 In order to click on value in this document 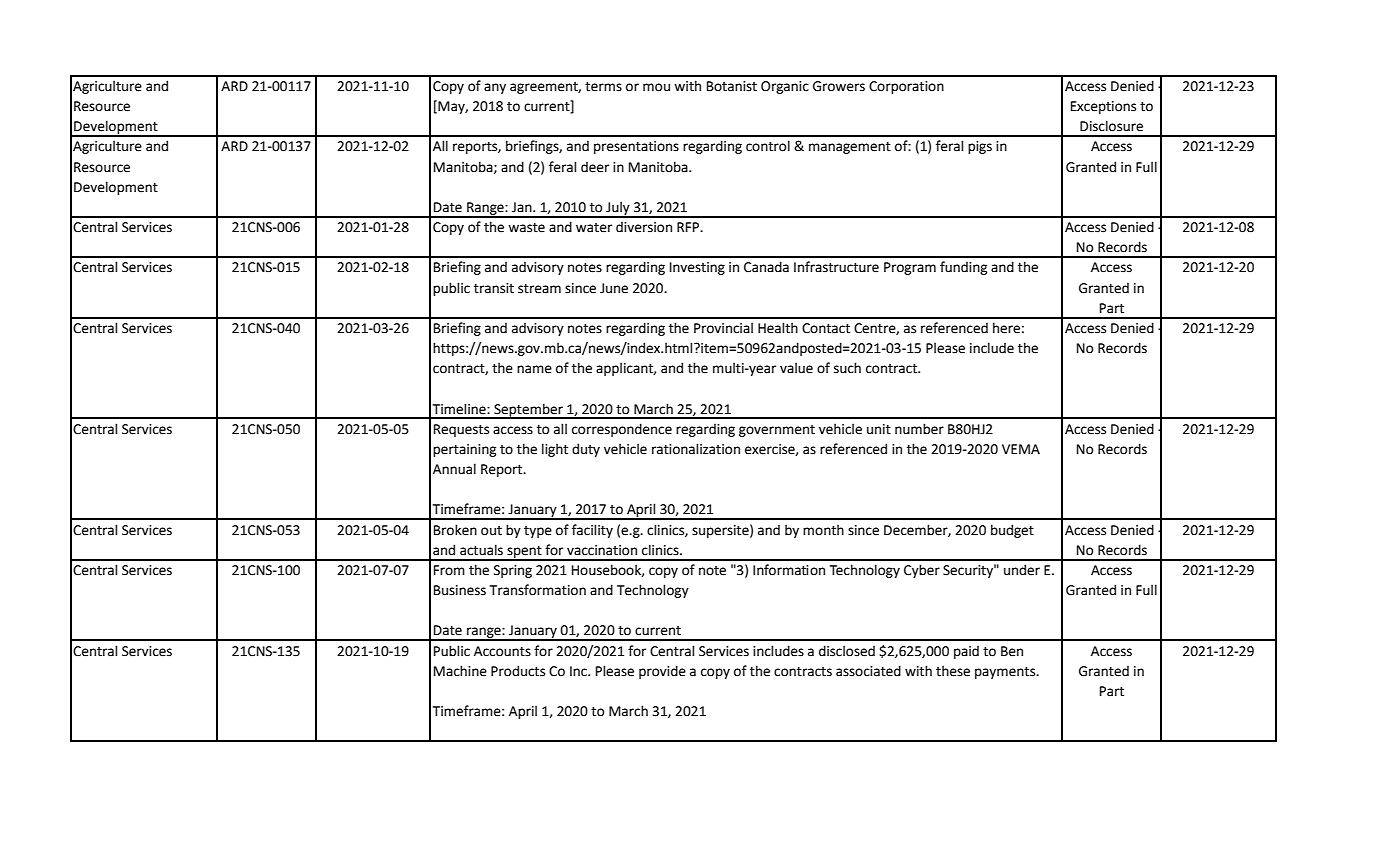, I will do `click(796, 368)`.
